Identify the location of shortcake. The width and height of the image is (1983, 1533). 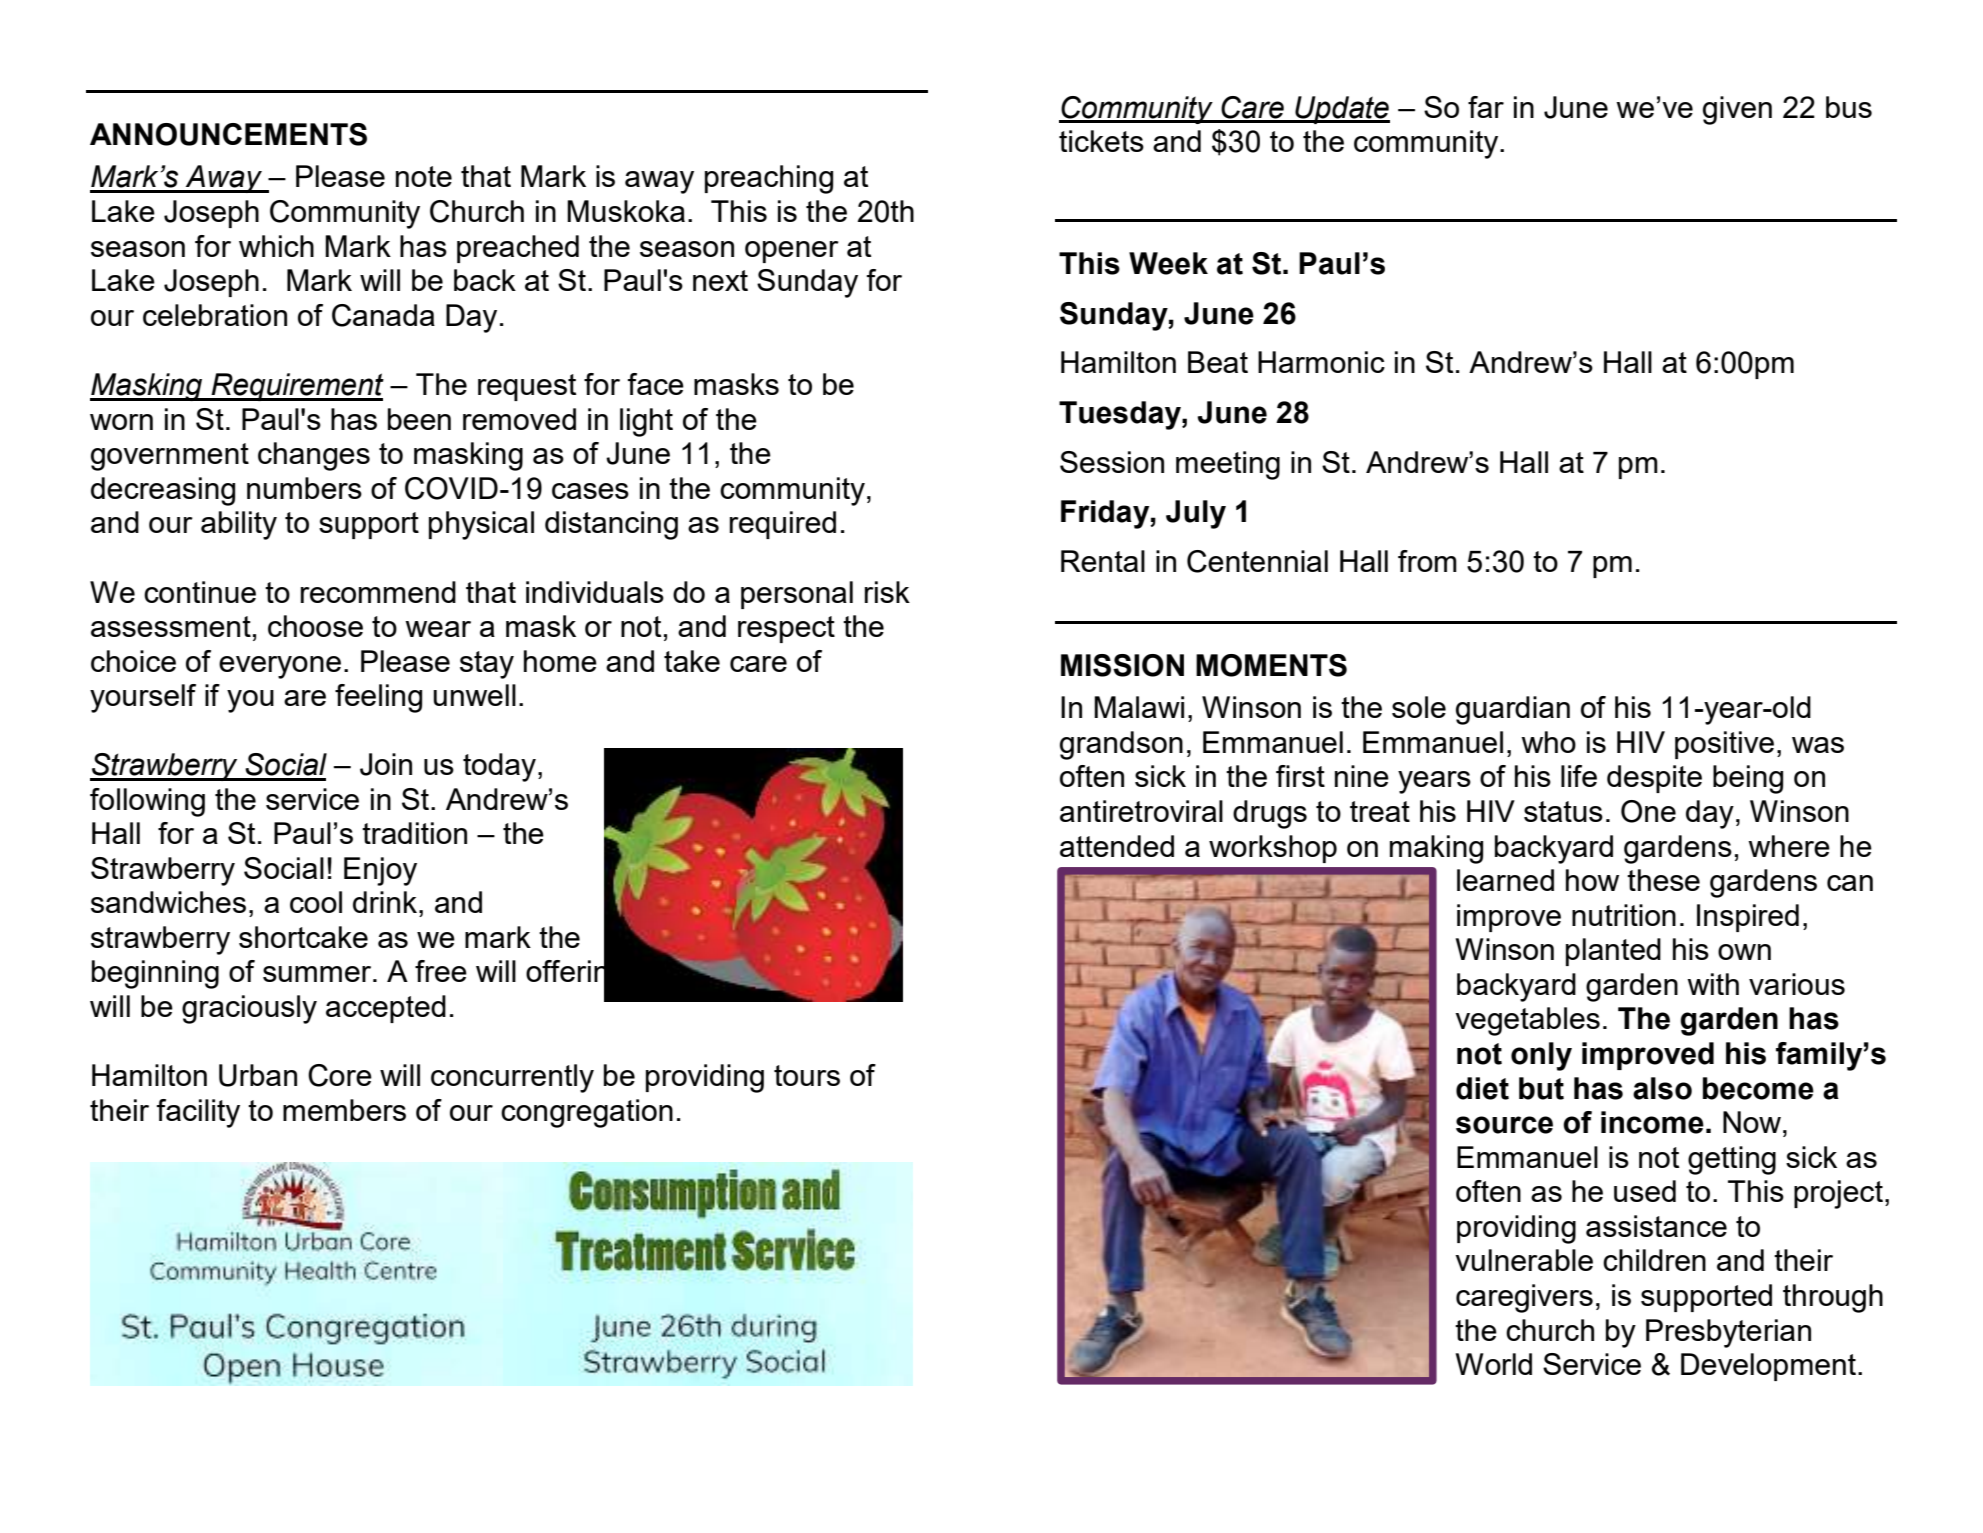
(303, 937).
